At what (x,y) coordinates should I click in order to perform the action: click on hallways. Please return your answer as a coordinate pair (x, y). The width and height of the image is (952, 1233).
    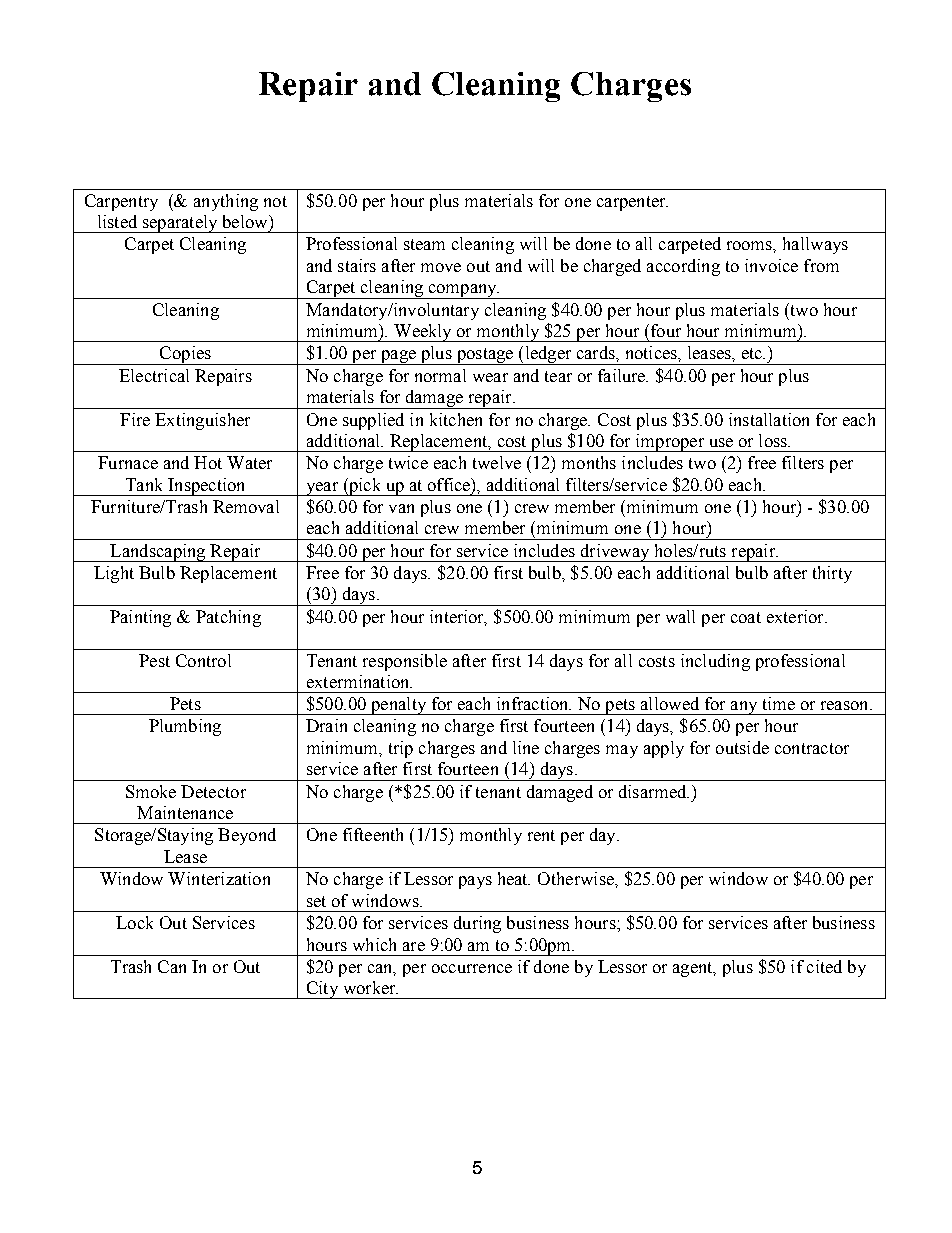
    Looking at the image, I should click on (815, 245).
